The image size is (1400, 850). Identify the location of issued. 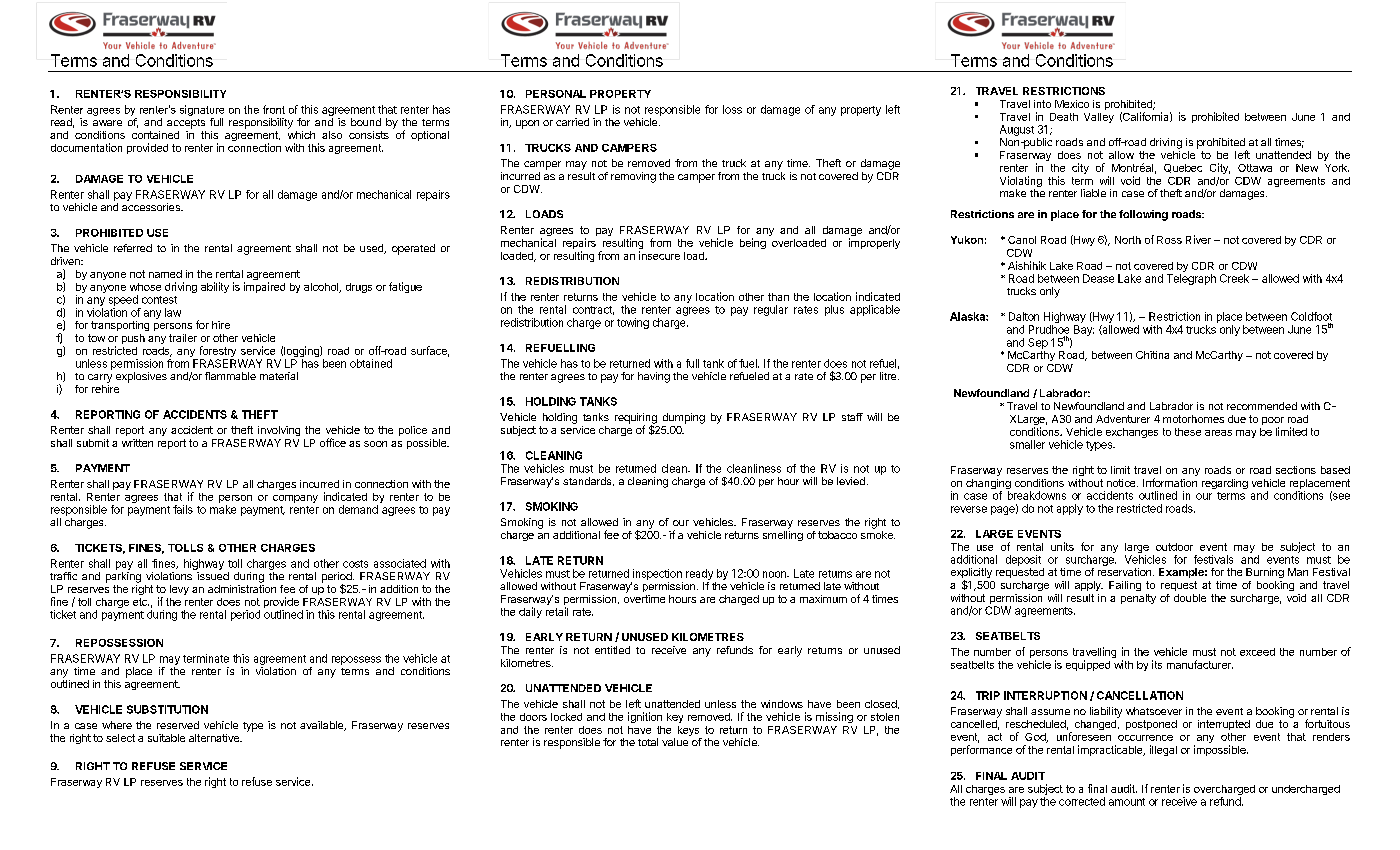
(213, 576).
